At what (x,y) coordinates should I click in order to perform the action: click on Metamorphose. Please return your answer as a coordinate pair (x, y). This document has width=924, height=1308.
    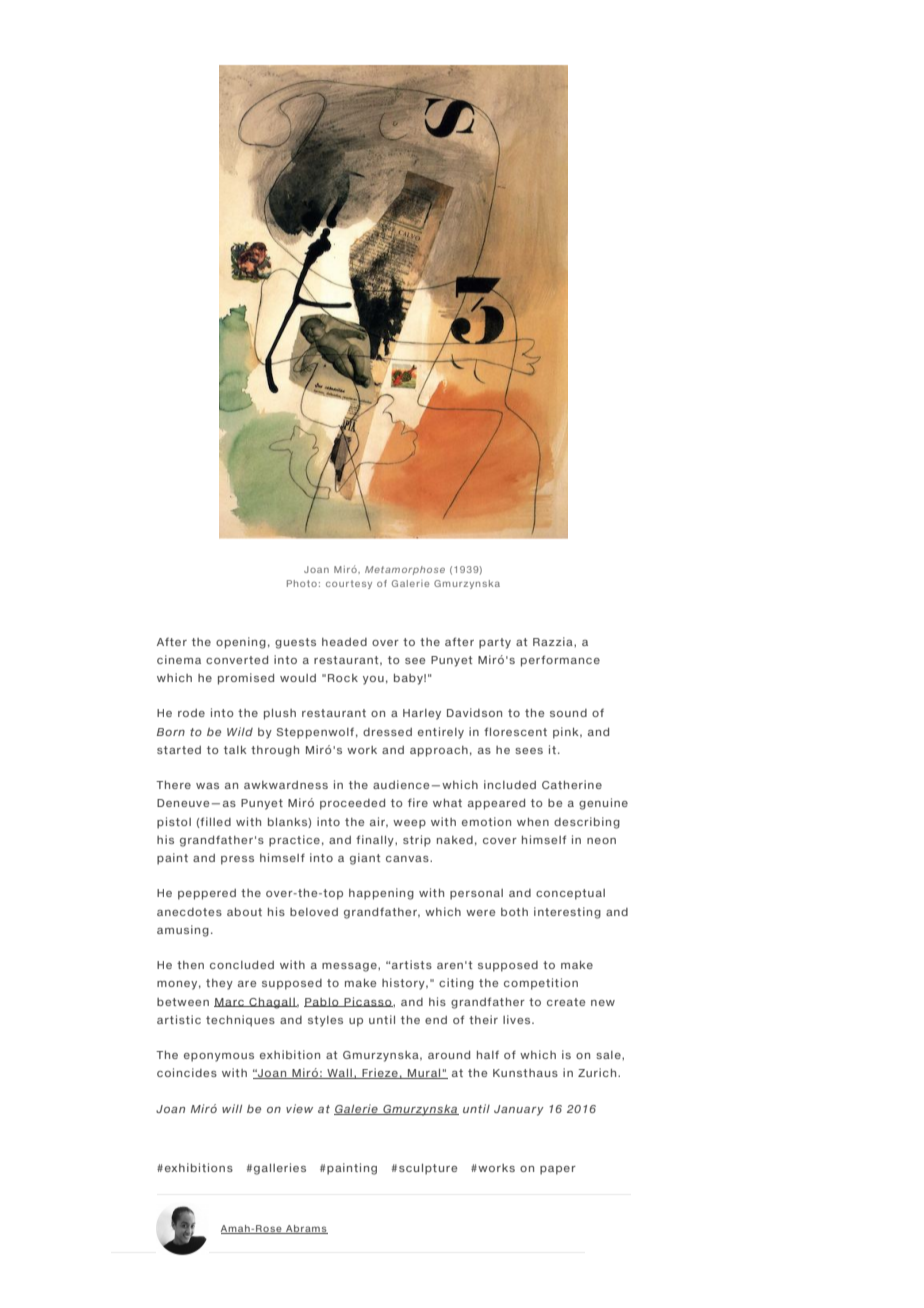
    Looking at the image, I should click on (405, 570).
